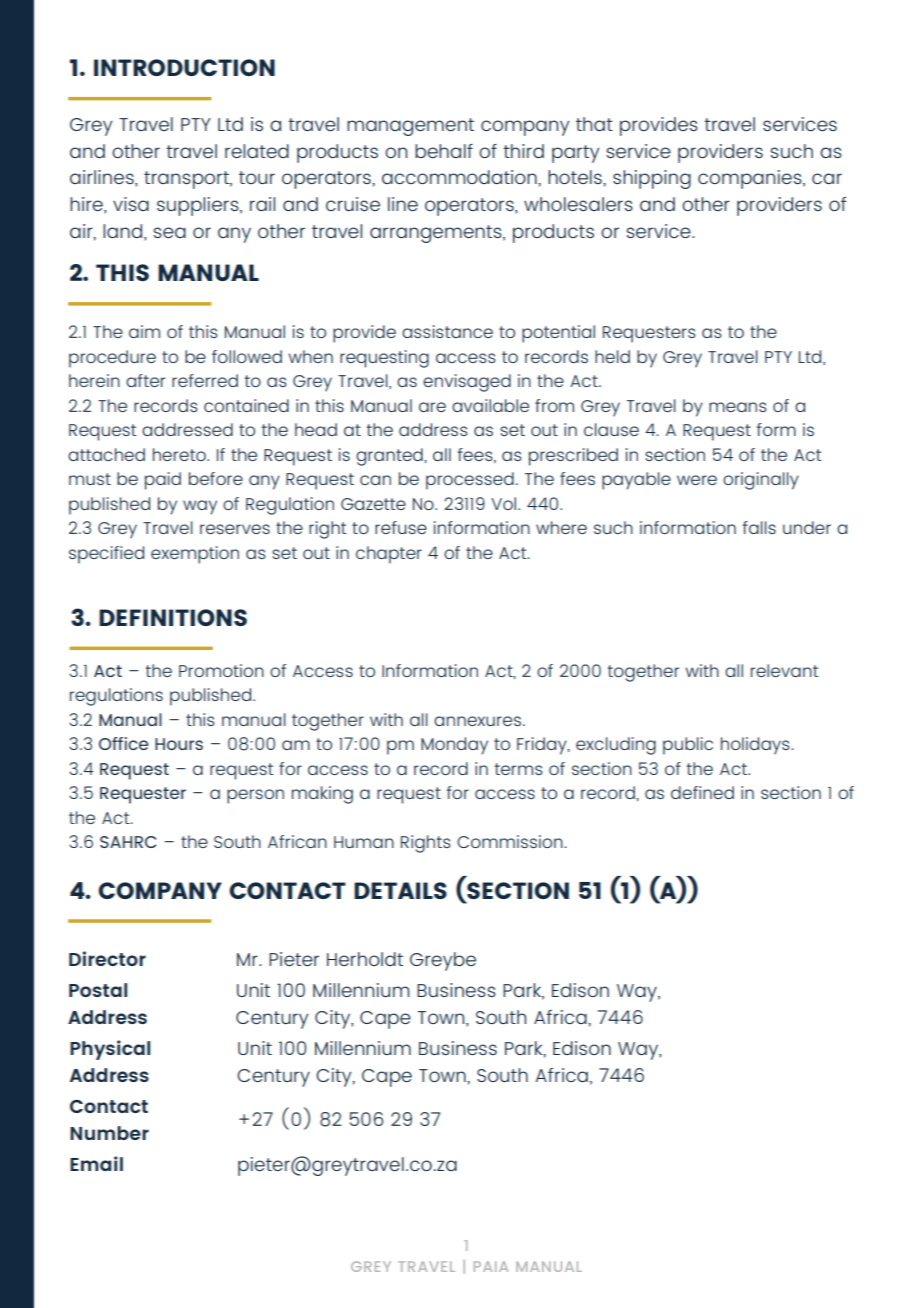 This image has width=924, height=1308. What do you see at coordinates (96, 1163) in the image?
I see `Email` at bounding box center [96, 1163].
